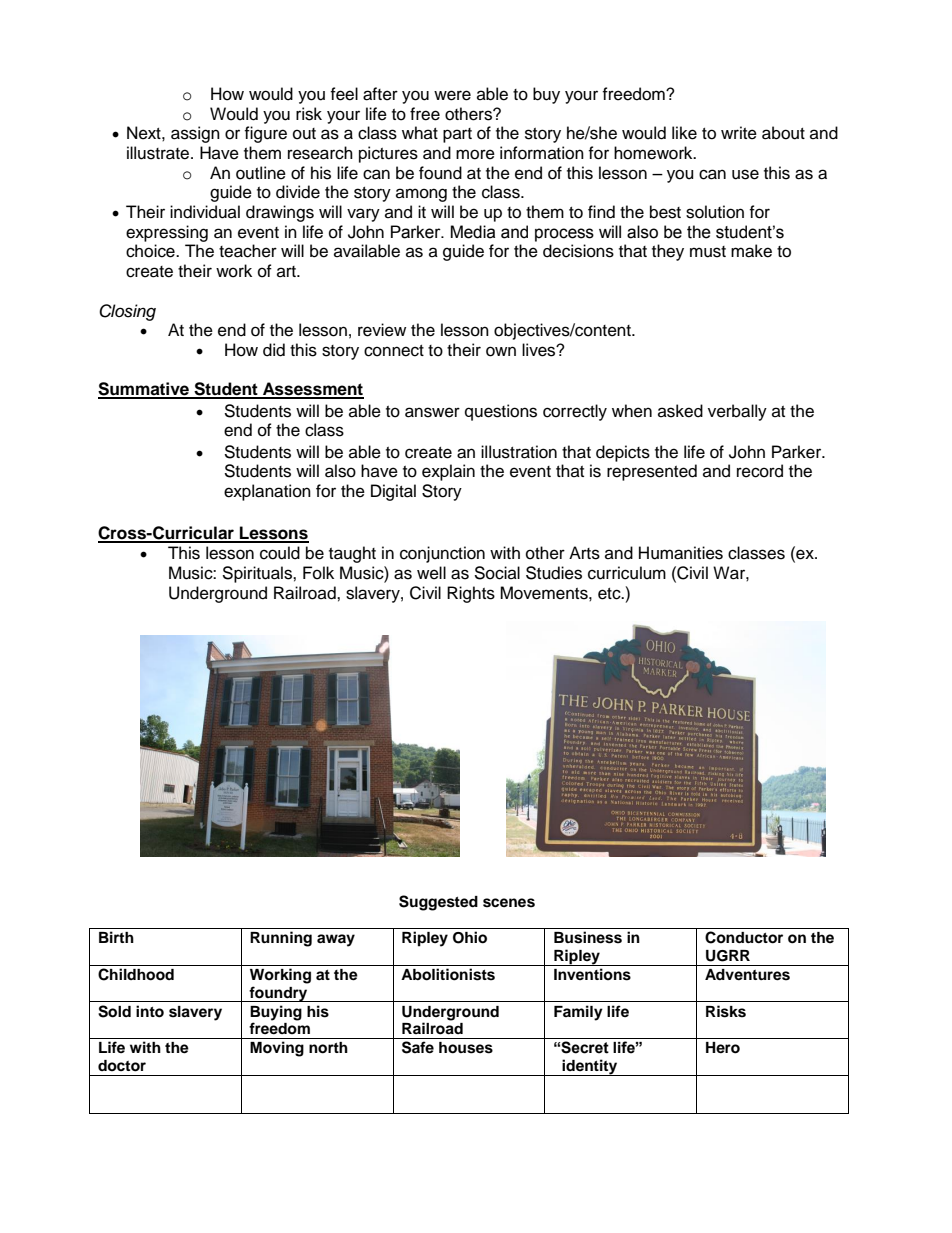 Image resolution: width=952 pixels, height=1233 pixels. Describe the element at coordinates (708, 252) in the image. I see `must` at that location.
